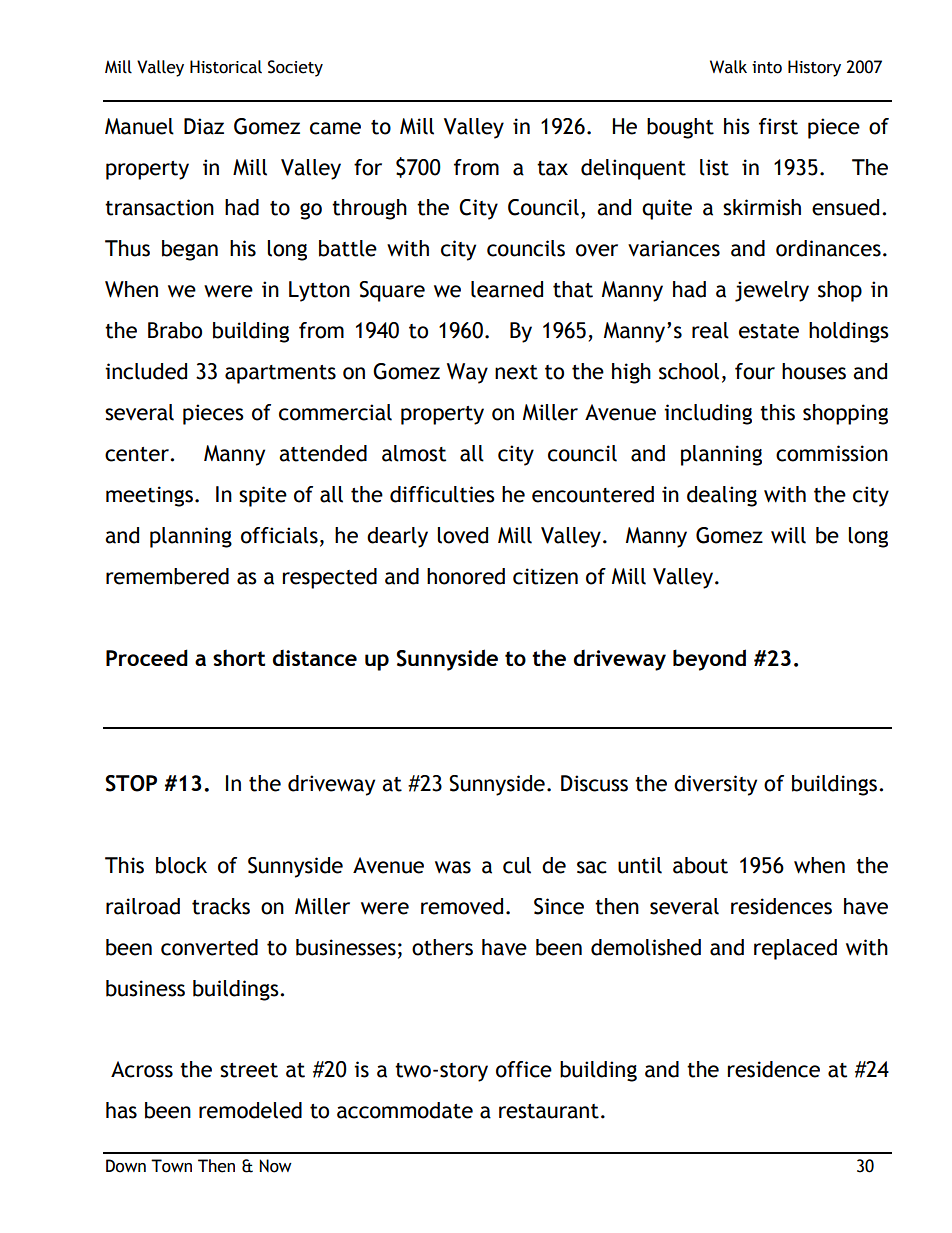  Describe the element at coordinates (263, 496) in the document. I see `spite` at that location.
